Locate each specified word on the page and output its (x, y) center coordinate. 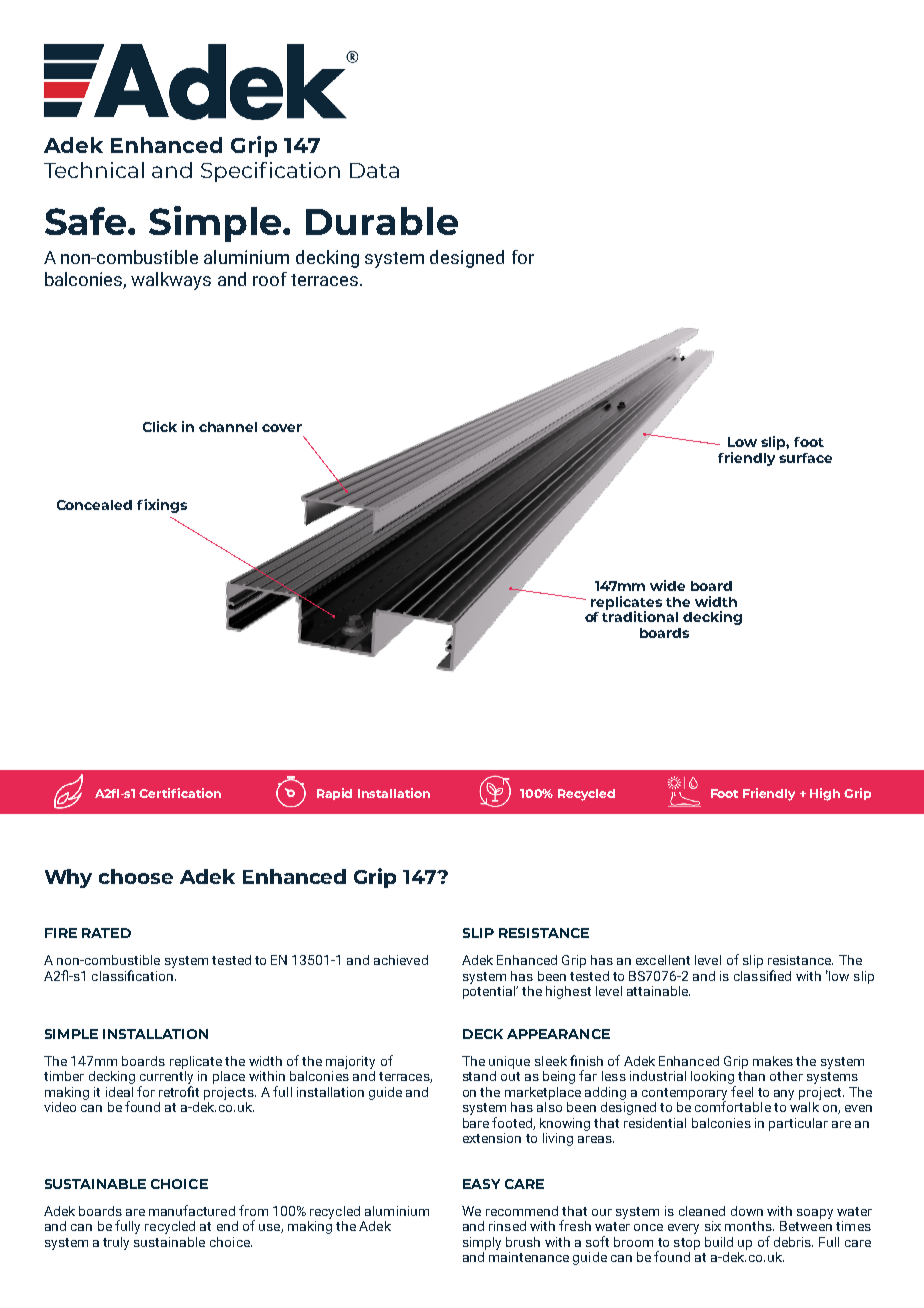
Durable (382, 221)
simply (482, 1243)
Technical (94, 170)
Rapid (334, 794)
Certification (180, 793)
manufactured (192, 1210)
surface (805, 458)
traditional (640, 615)
